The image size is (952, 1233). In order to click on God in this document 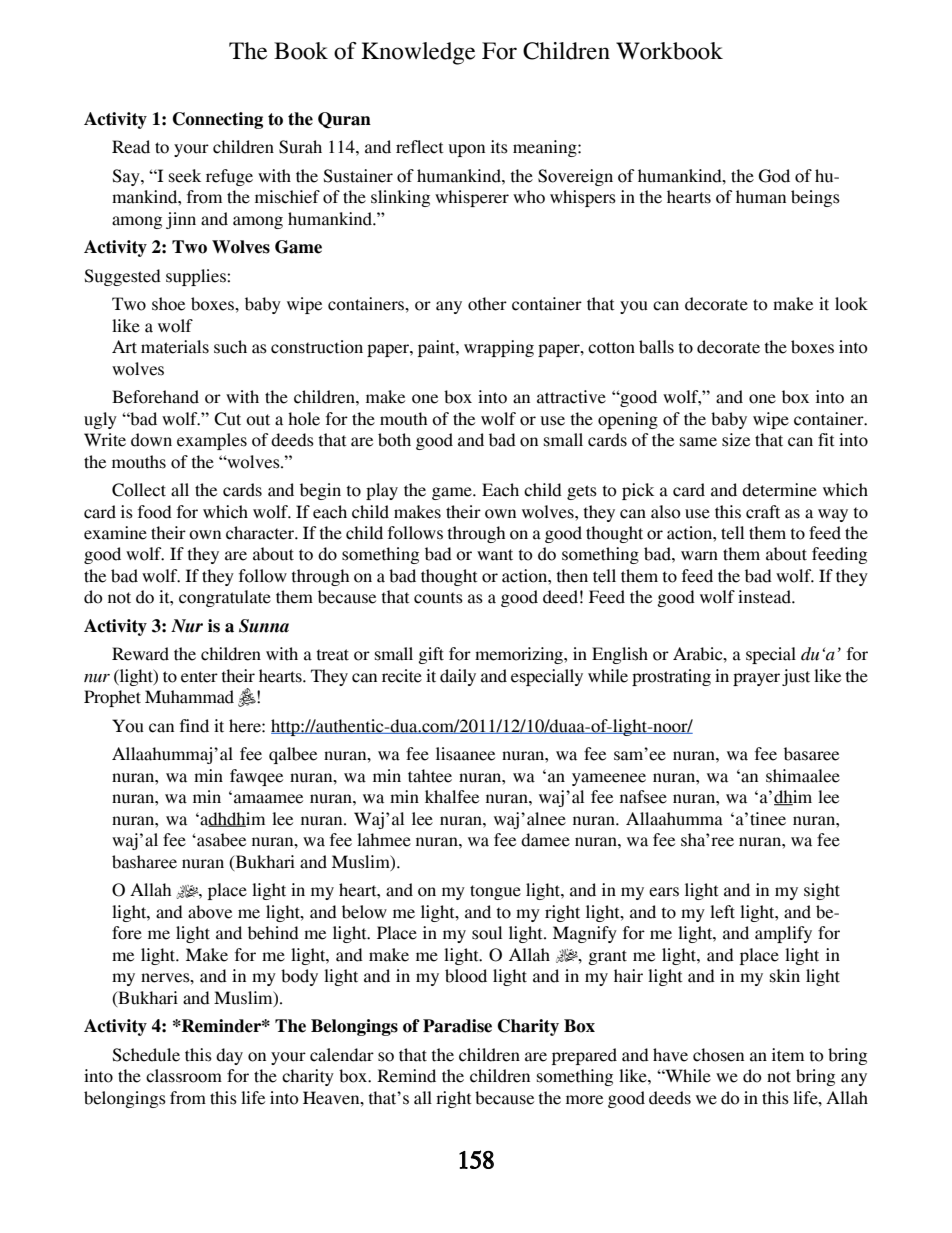, I will do `click(774, 176)`.
